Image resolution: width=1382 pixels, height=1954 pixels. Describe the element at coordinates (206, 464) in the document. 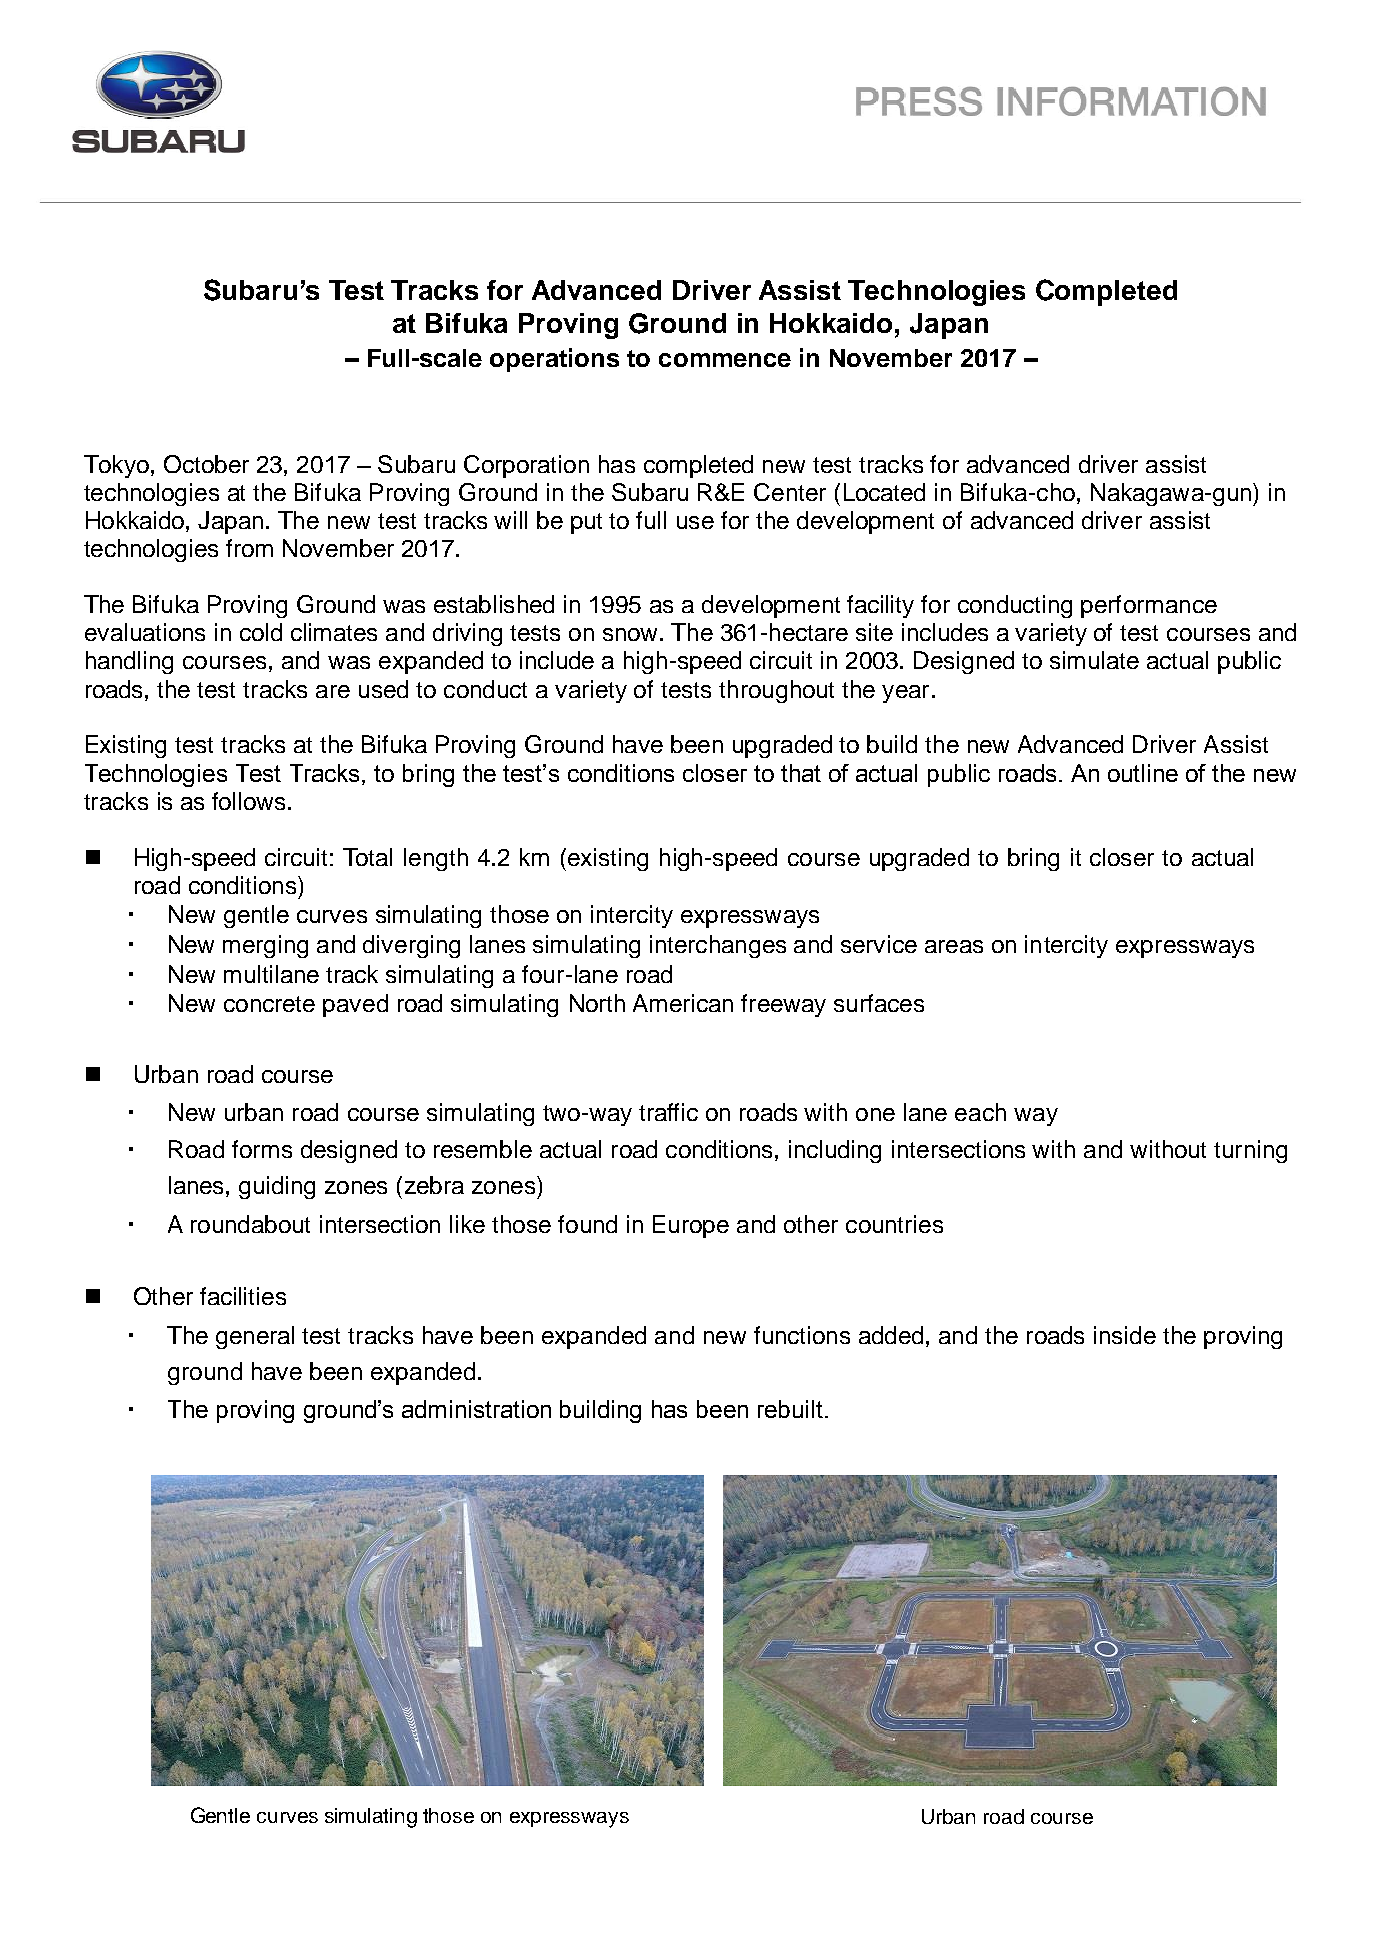

I see `October` at that location.
